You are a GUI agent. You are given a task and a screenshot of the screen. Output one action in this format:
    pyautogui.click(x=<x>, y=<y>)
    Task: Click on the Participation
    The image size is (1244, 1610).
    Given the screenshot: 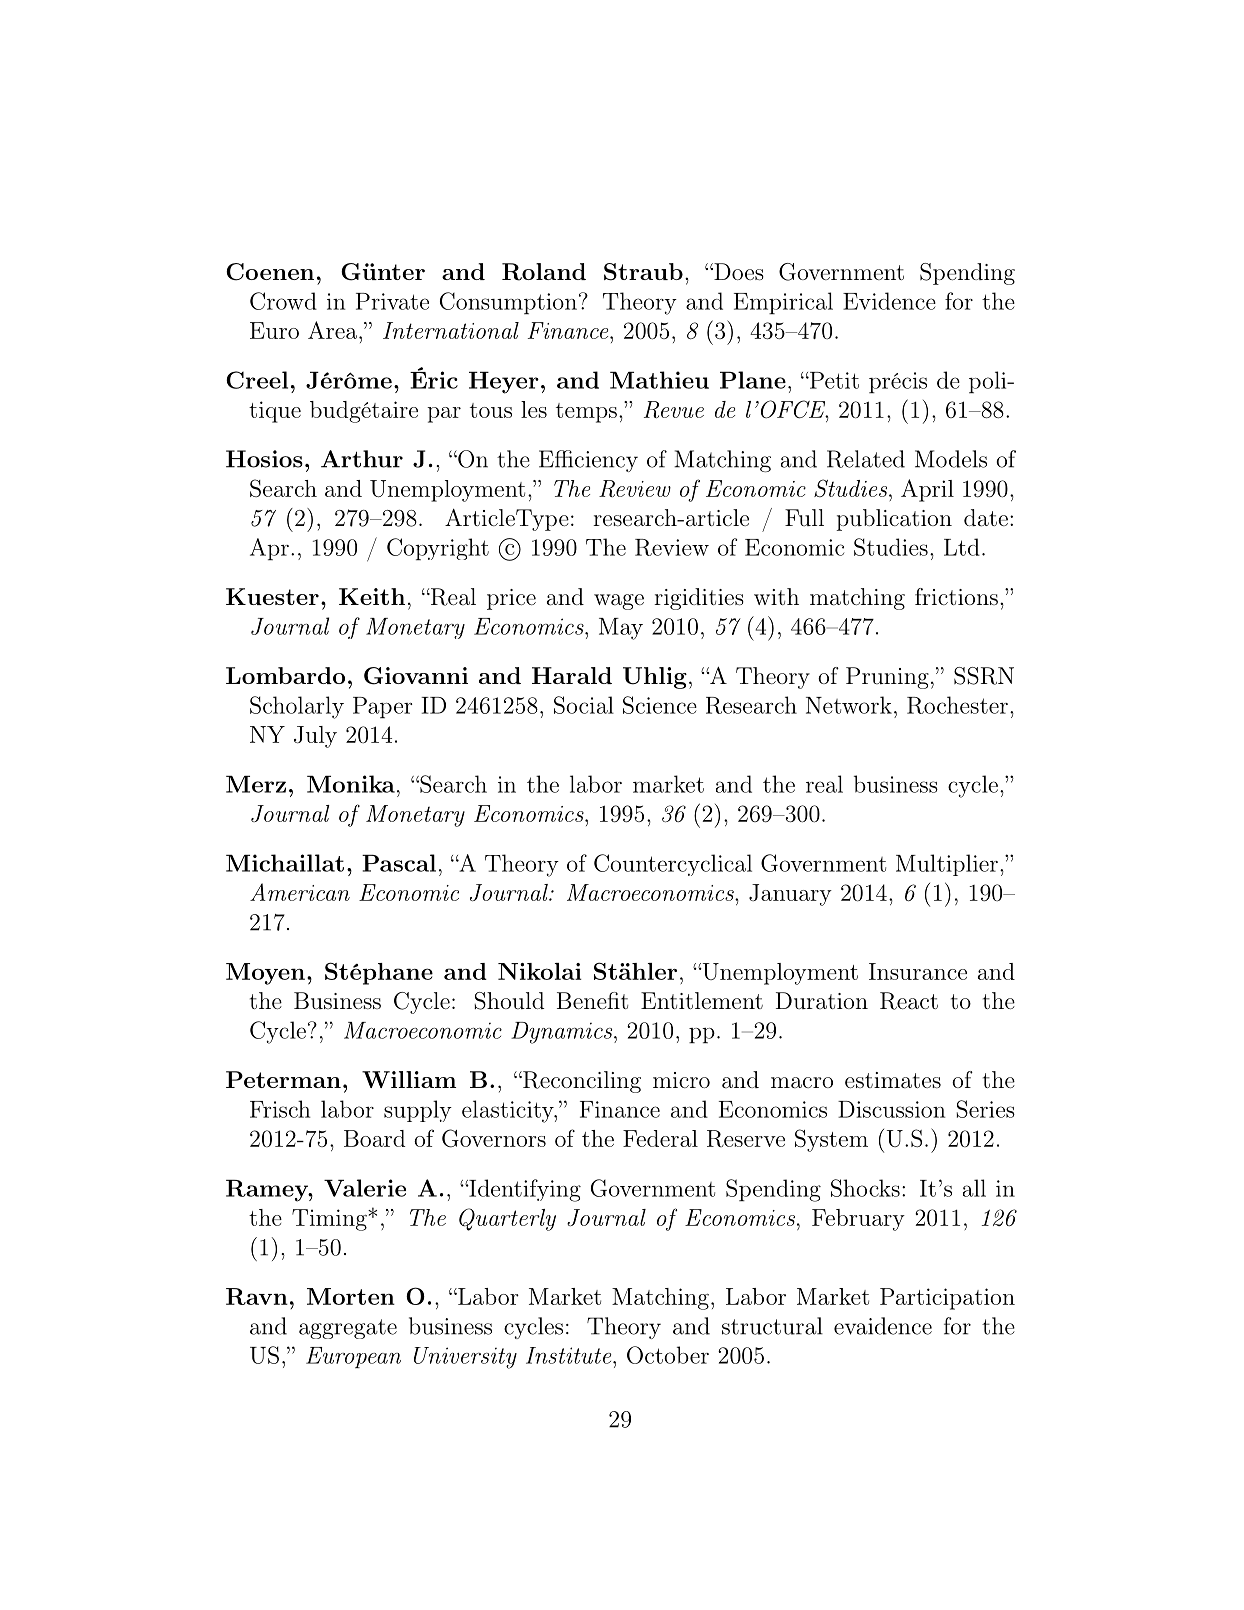 What is the action you would take?
    pyautogui.click(x=947, y=1299)
